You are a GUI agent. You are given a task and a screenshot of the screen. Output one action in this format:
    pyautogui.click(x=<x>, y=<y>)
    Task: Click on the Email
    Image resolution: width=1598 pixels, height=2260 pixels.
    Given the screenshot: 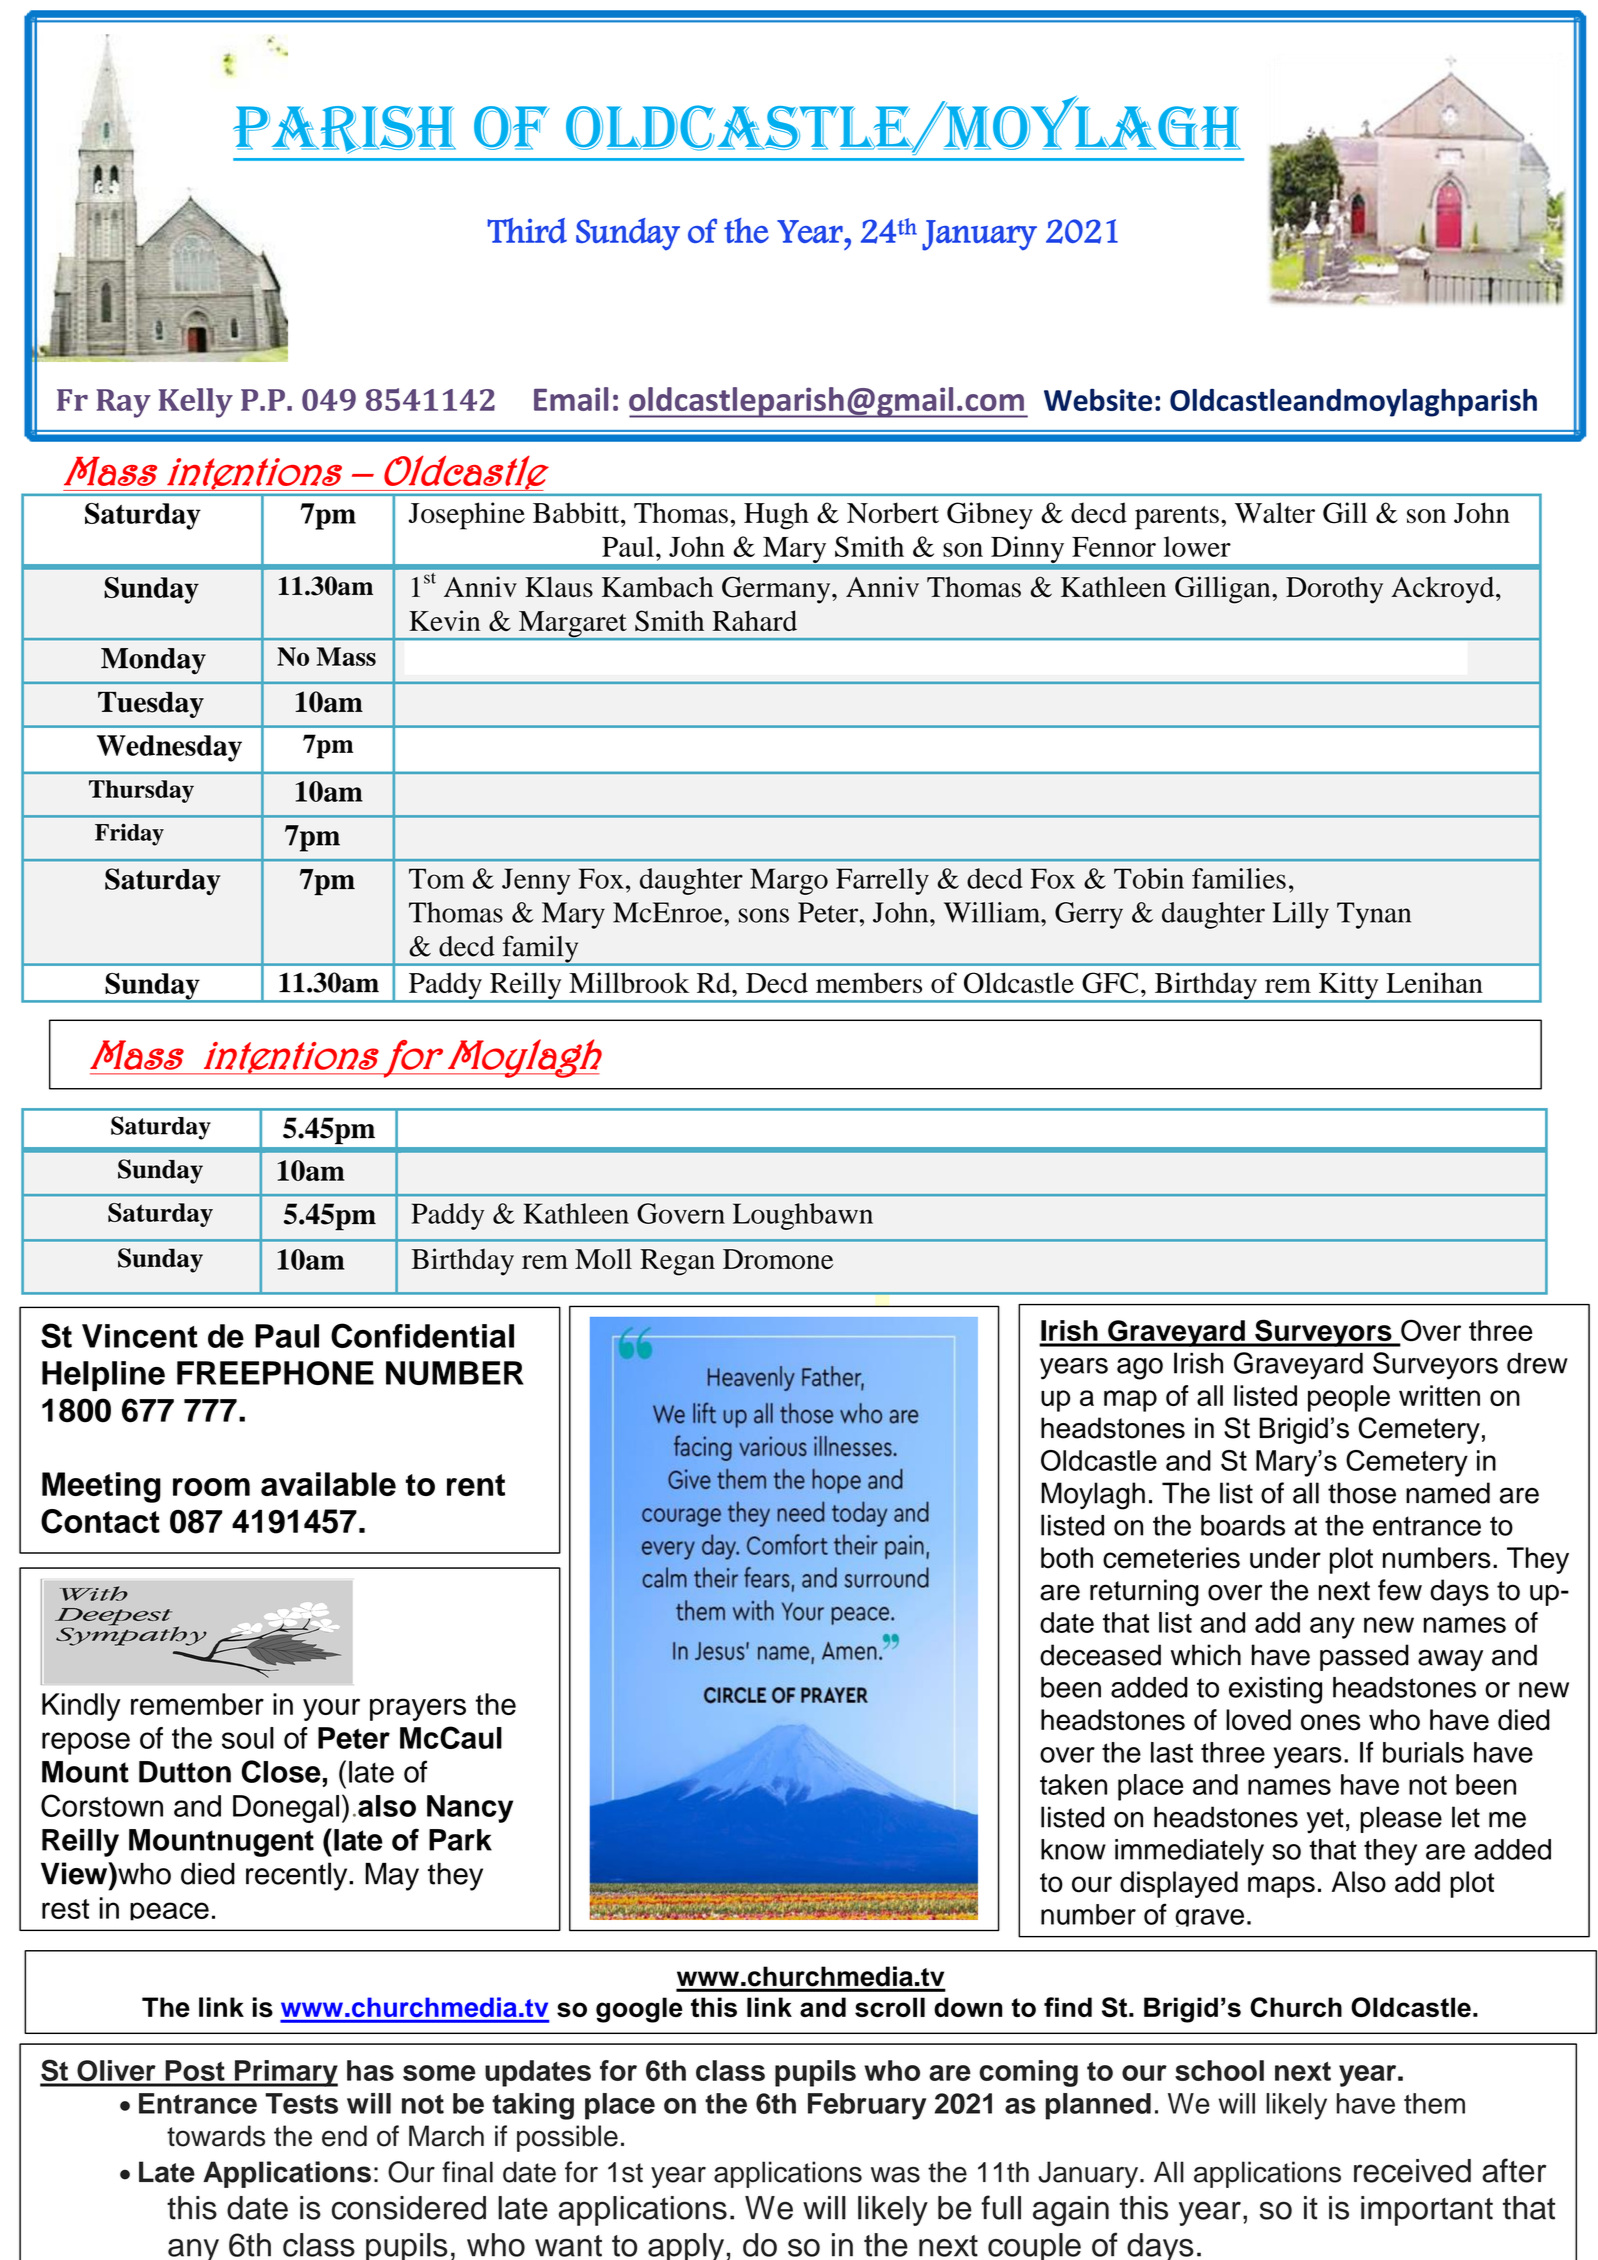 What is the action you would take?
    pyautogui.click(x=571, y=399)
